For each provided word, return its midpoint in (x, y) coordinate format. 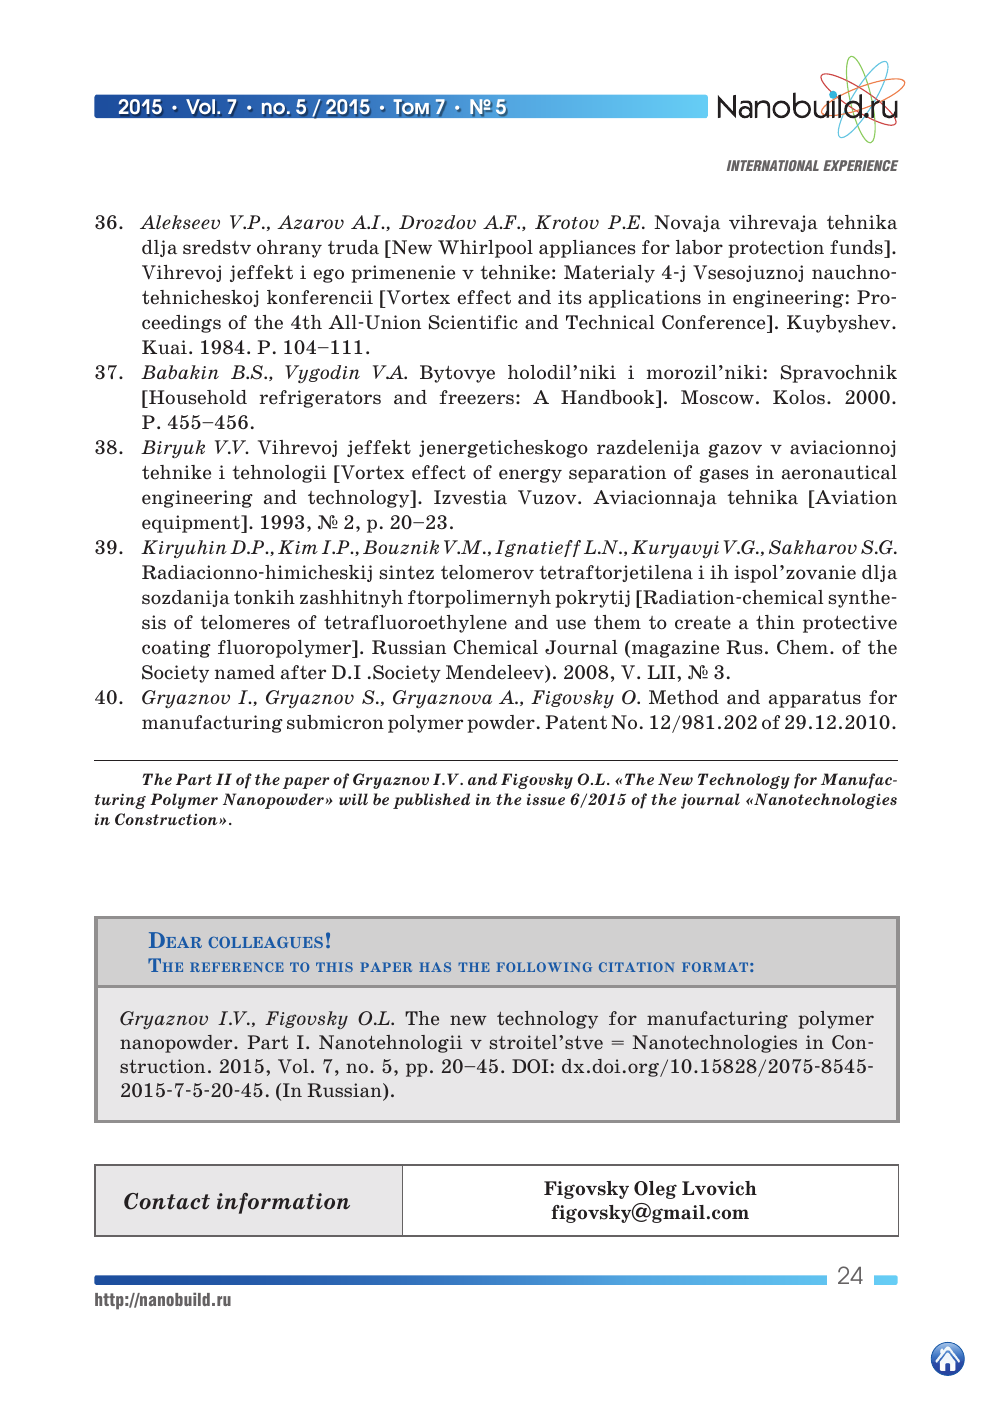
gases (724, 476)
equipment (192, 524)
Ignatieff (538, 548)
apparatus (815, 699)
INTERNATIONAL (773, 165)
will (353, 799)
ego (328, 276)
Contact (167, 1201)
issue (546, 799)
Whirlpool (485, 249)
